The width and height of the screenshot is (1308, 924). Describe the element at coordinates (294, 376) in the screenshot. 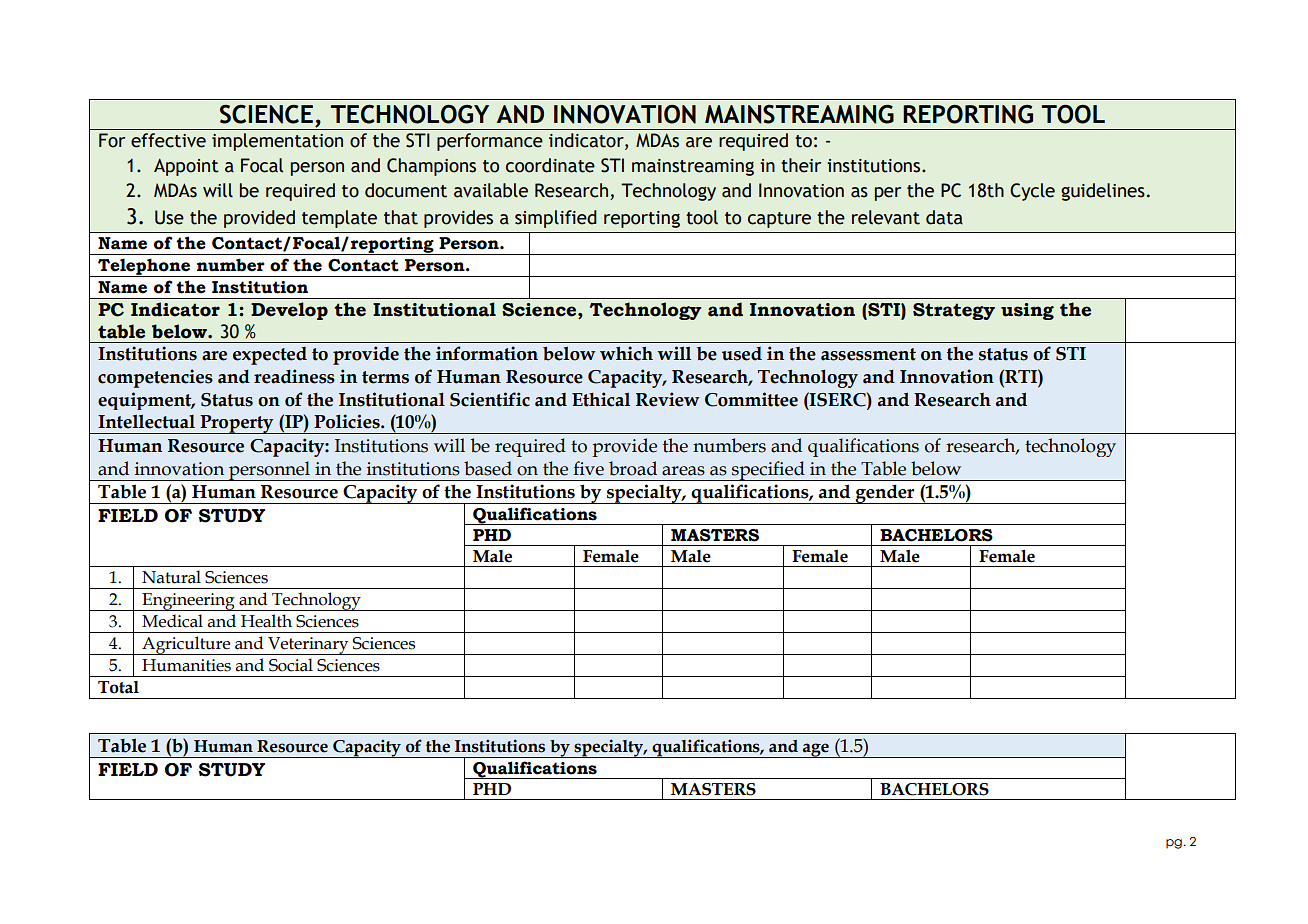

I see `readiness` at that location.
